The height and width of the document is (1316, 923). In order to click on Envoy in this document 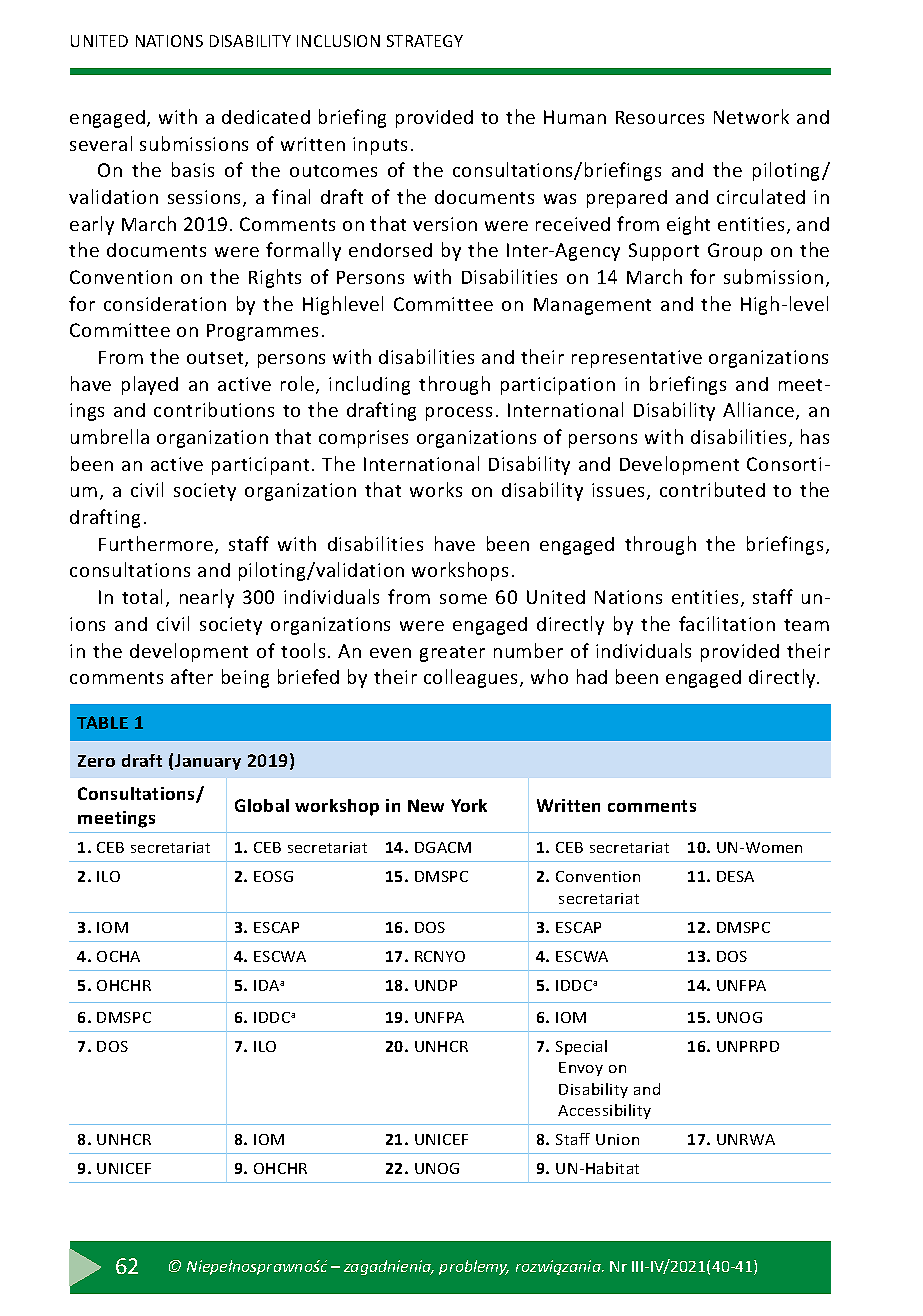, I will do `click(581, 1069)`.
